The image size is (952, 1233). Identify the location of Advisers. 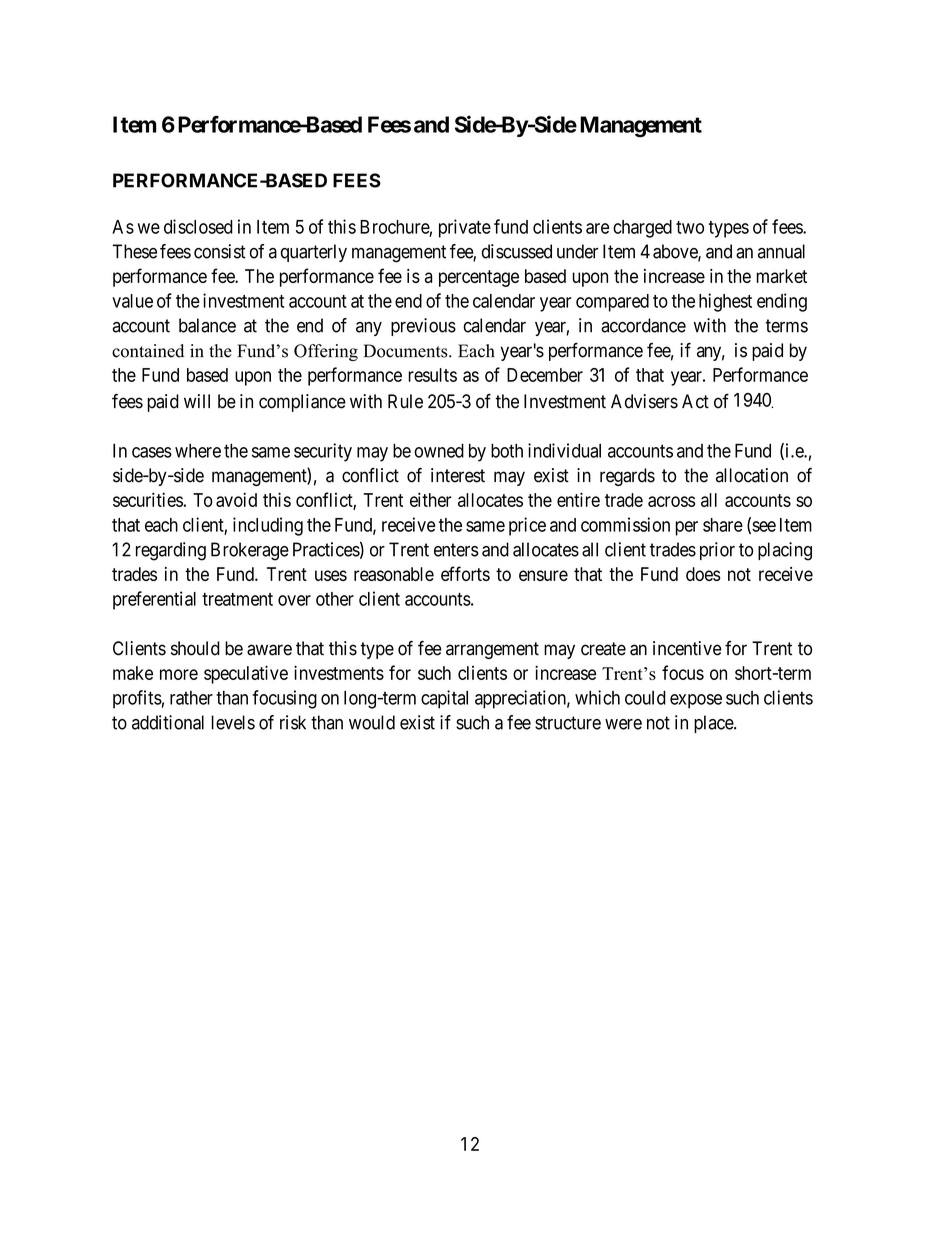
(644, 401).
